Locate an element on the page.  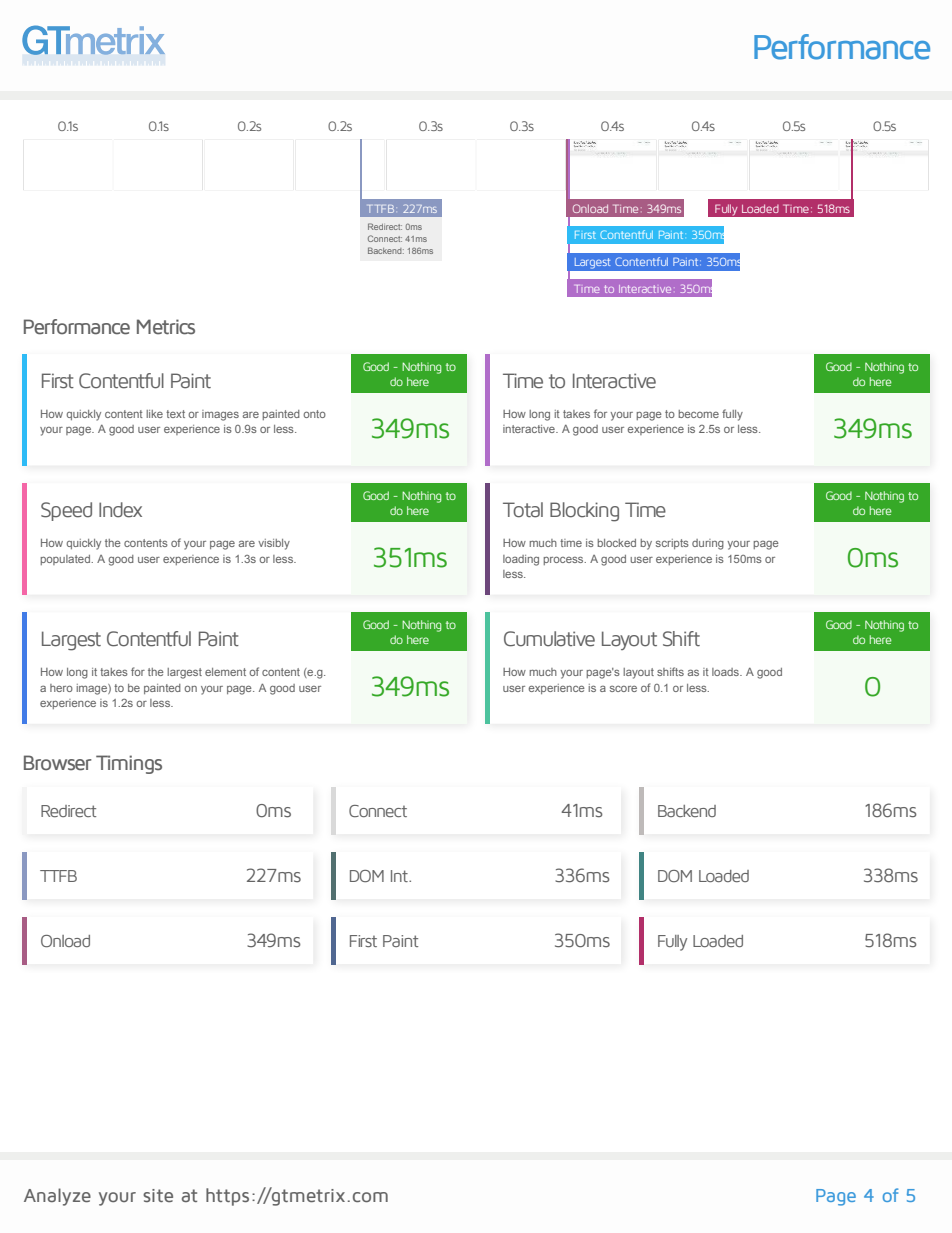
Browser is located at coordinates (58, 763).
